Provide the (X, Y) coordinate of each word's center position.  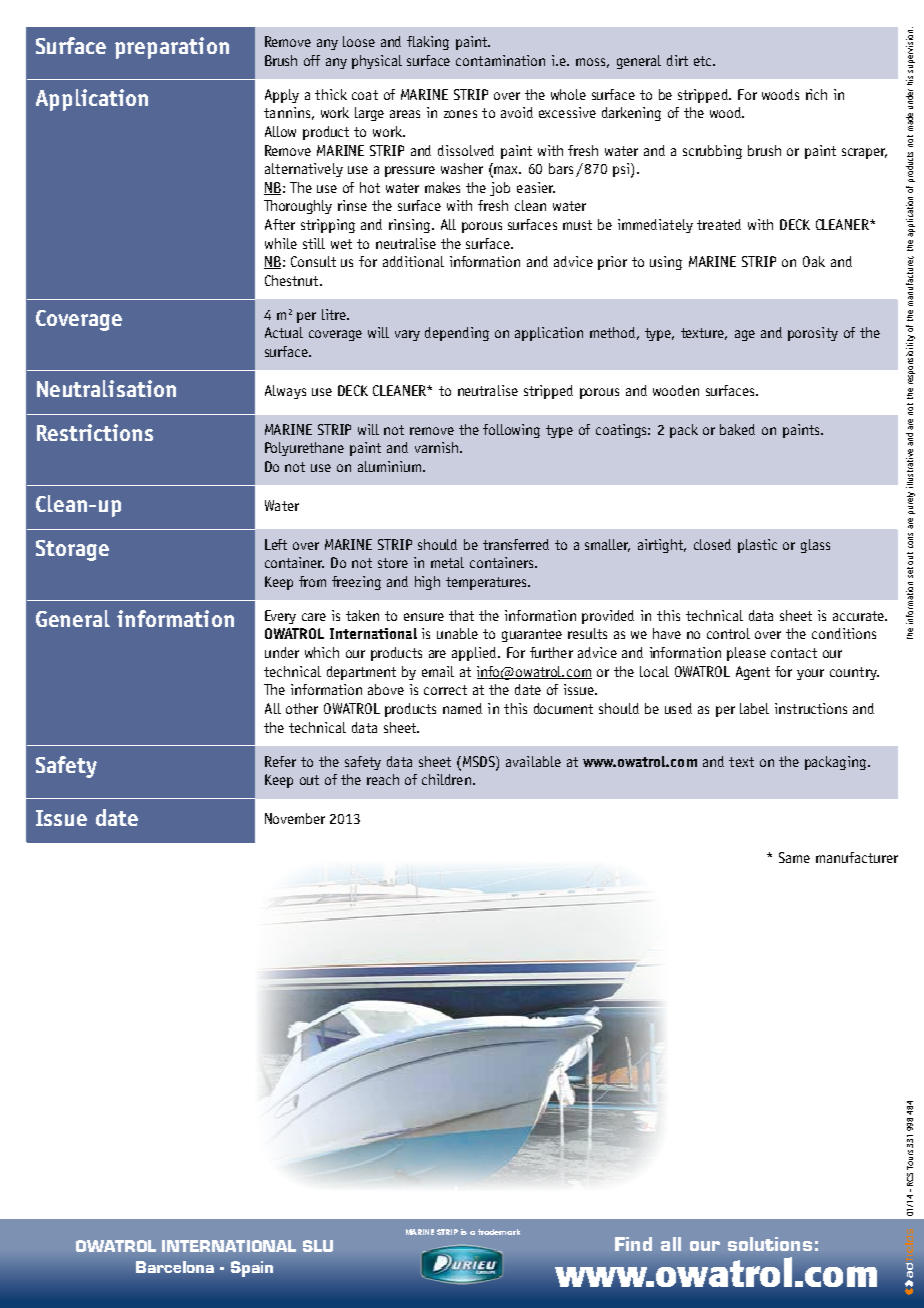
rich (816, 94)
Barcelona (175, 1267)
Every (280, 617)
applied (475, 654)
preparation (172, 48)
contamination (500, 60)
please (746, 654)
